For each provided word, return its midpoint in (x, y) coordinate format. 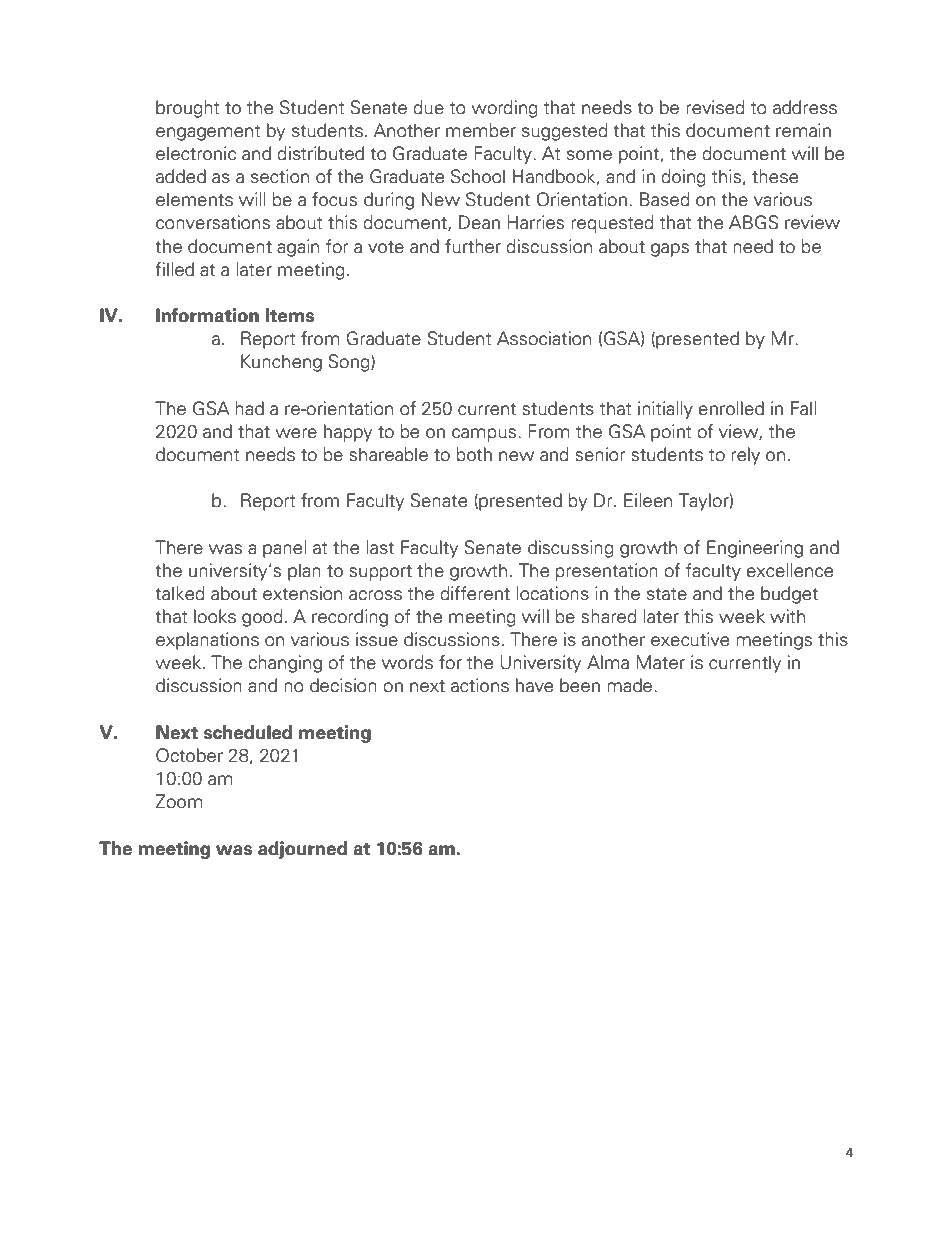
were (296, 433)
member (481, 130)
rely (745, 456)
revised (715, 107)
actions (480, 685)
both (474, 454)
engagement (208, 133)
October (189, 755)
